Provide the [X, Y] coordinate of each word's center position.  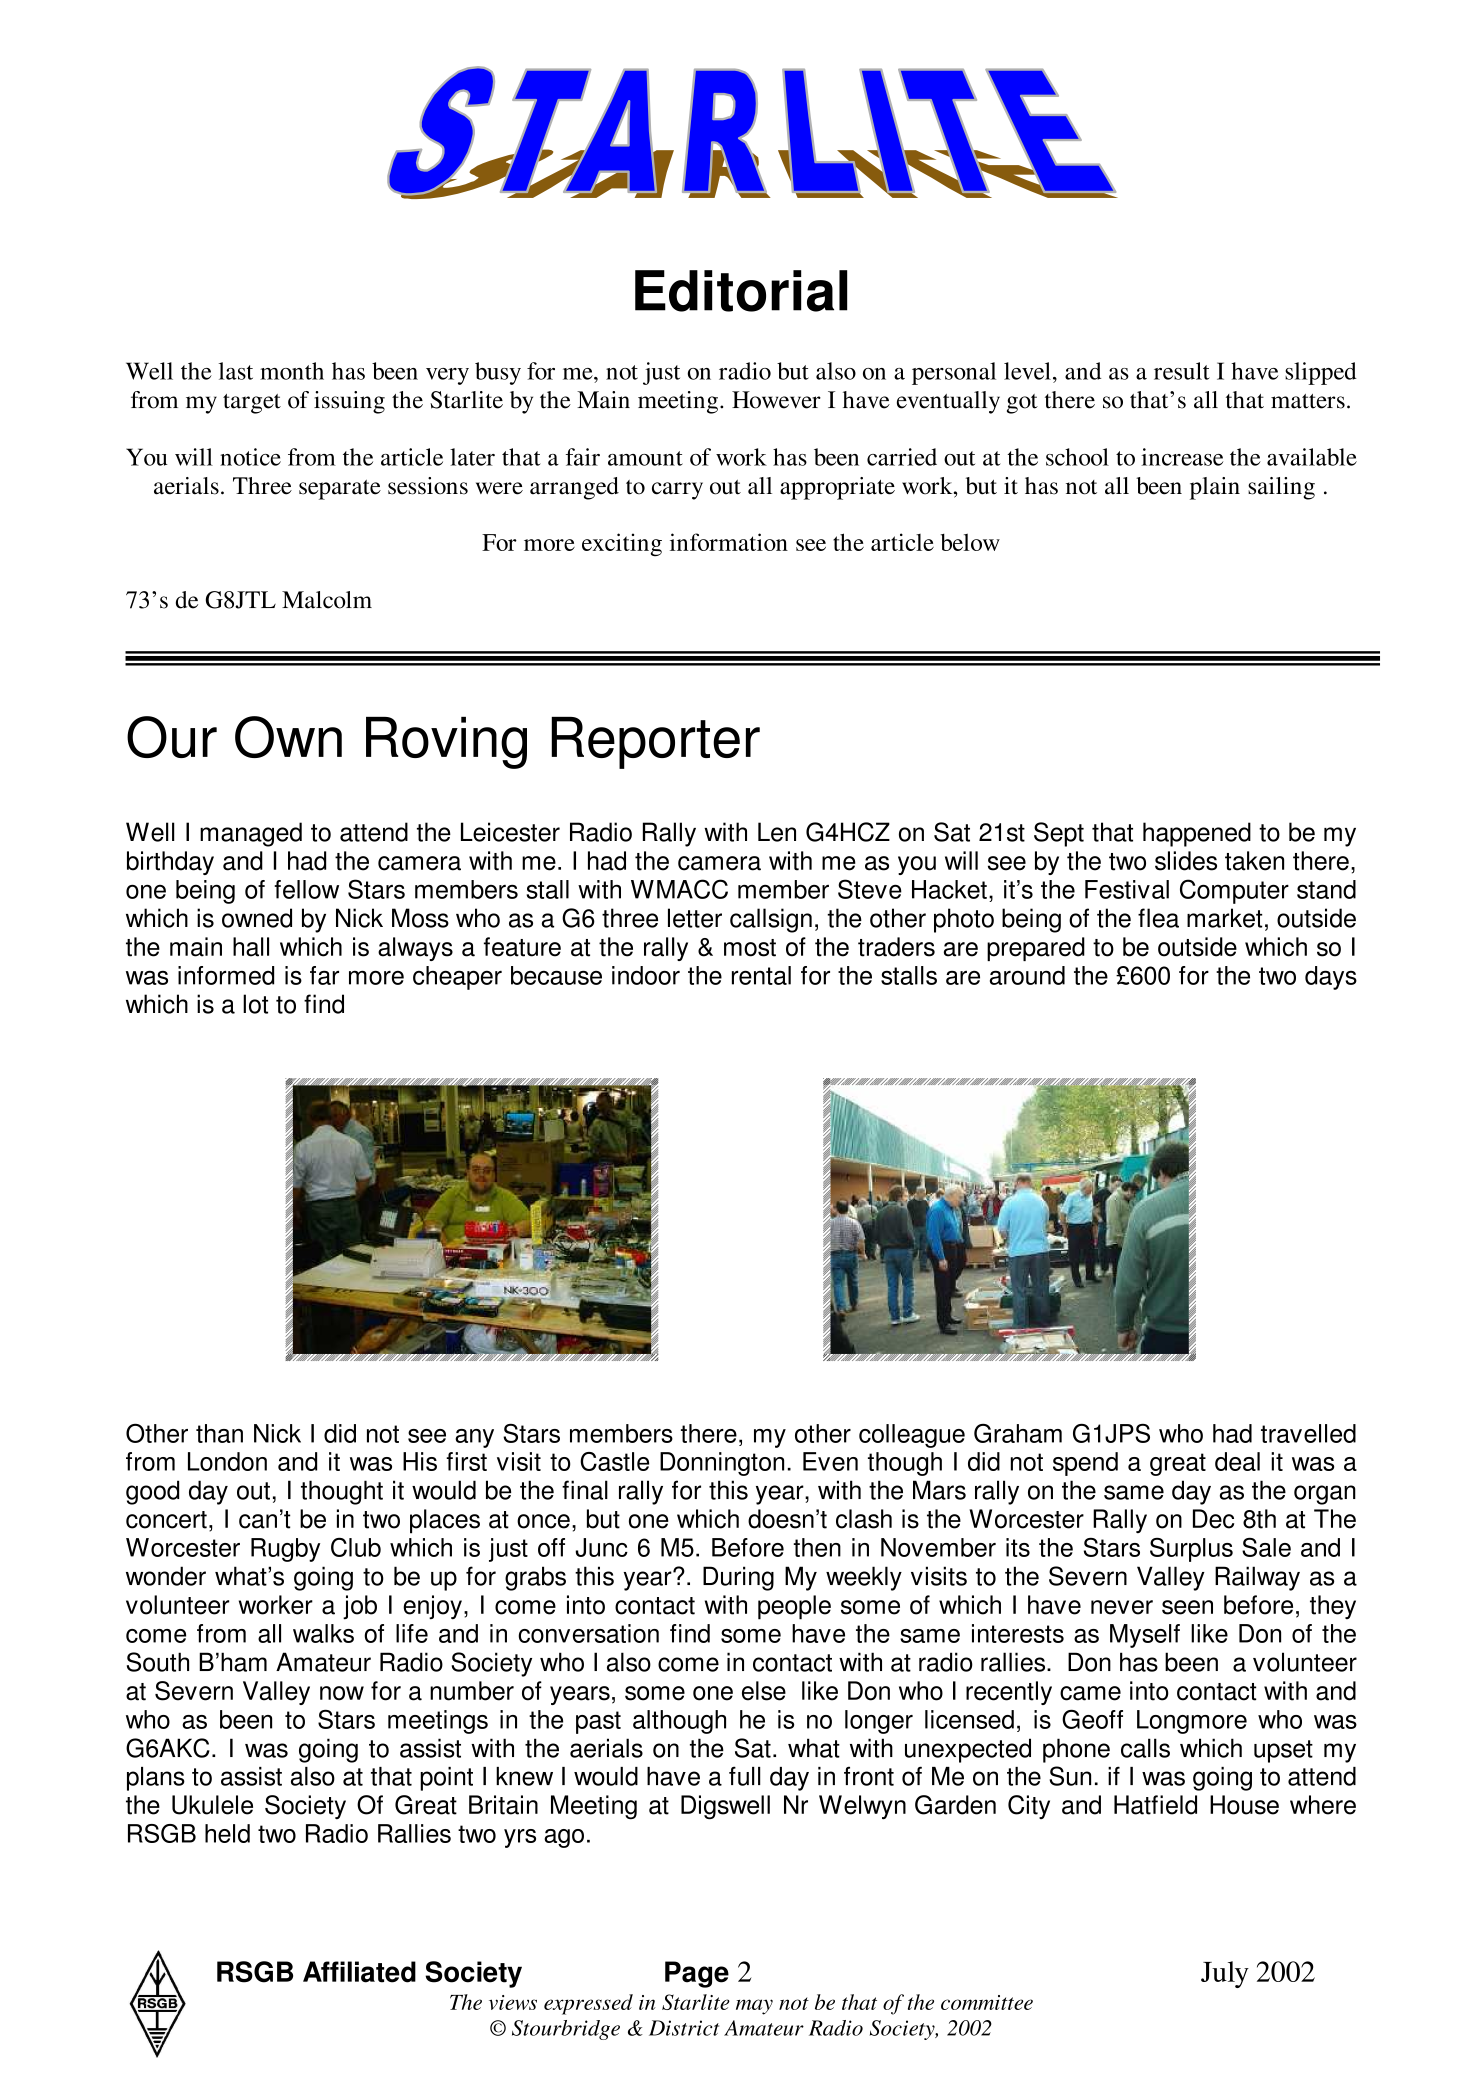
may [754, 2007]
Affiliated [359, 1972]
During [738, 1578]
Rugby [285, 1550]
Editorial [741, 291]
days [1331, 978]
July [1225, 1974]
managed [251, 834]
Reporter [655, 743]
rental [761, 975]
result [1182, 371]
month [292, 371]
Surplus [1191, 1550]
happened [1197, 834]
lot [255, 1004]
